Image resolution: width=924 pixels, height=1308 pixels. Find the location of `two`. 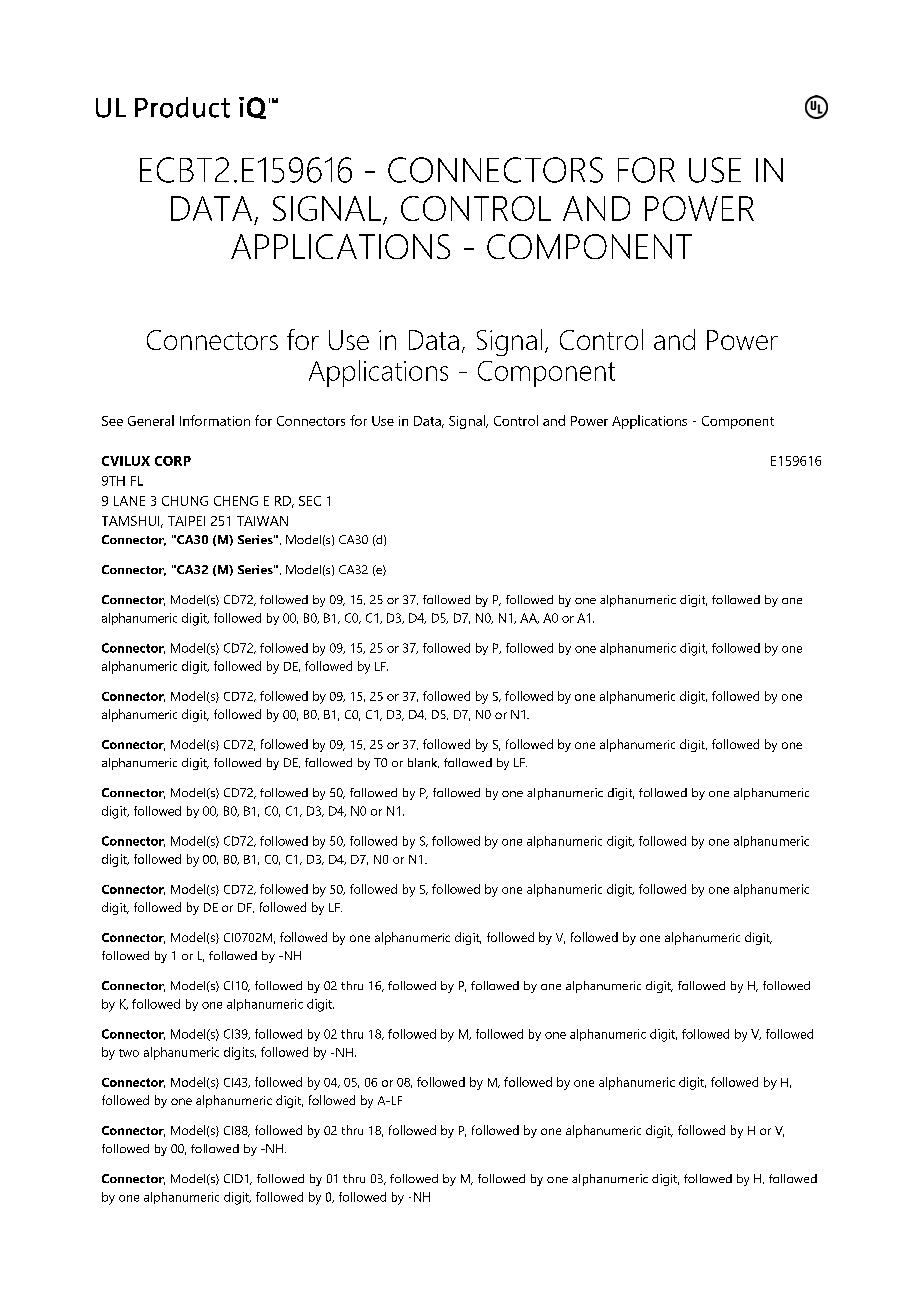

two is located at coordinates (129, 1053).
